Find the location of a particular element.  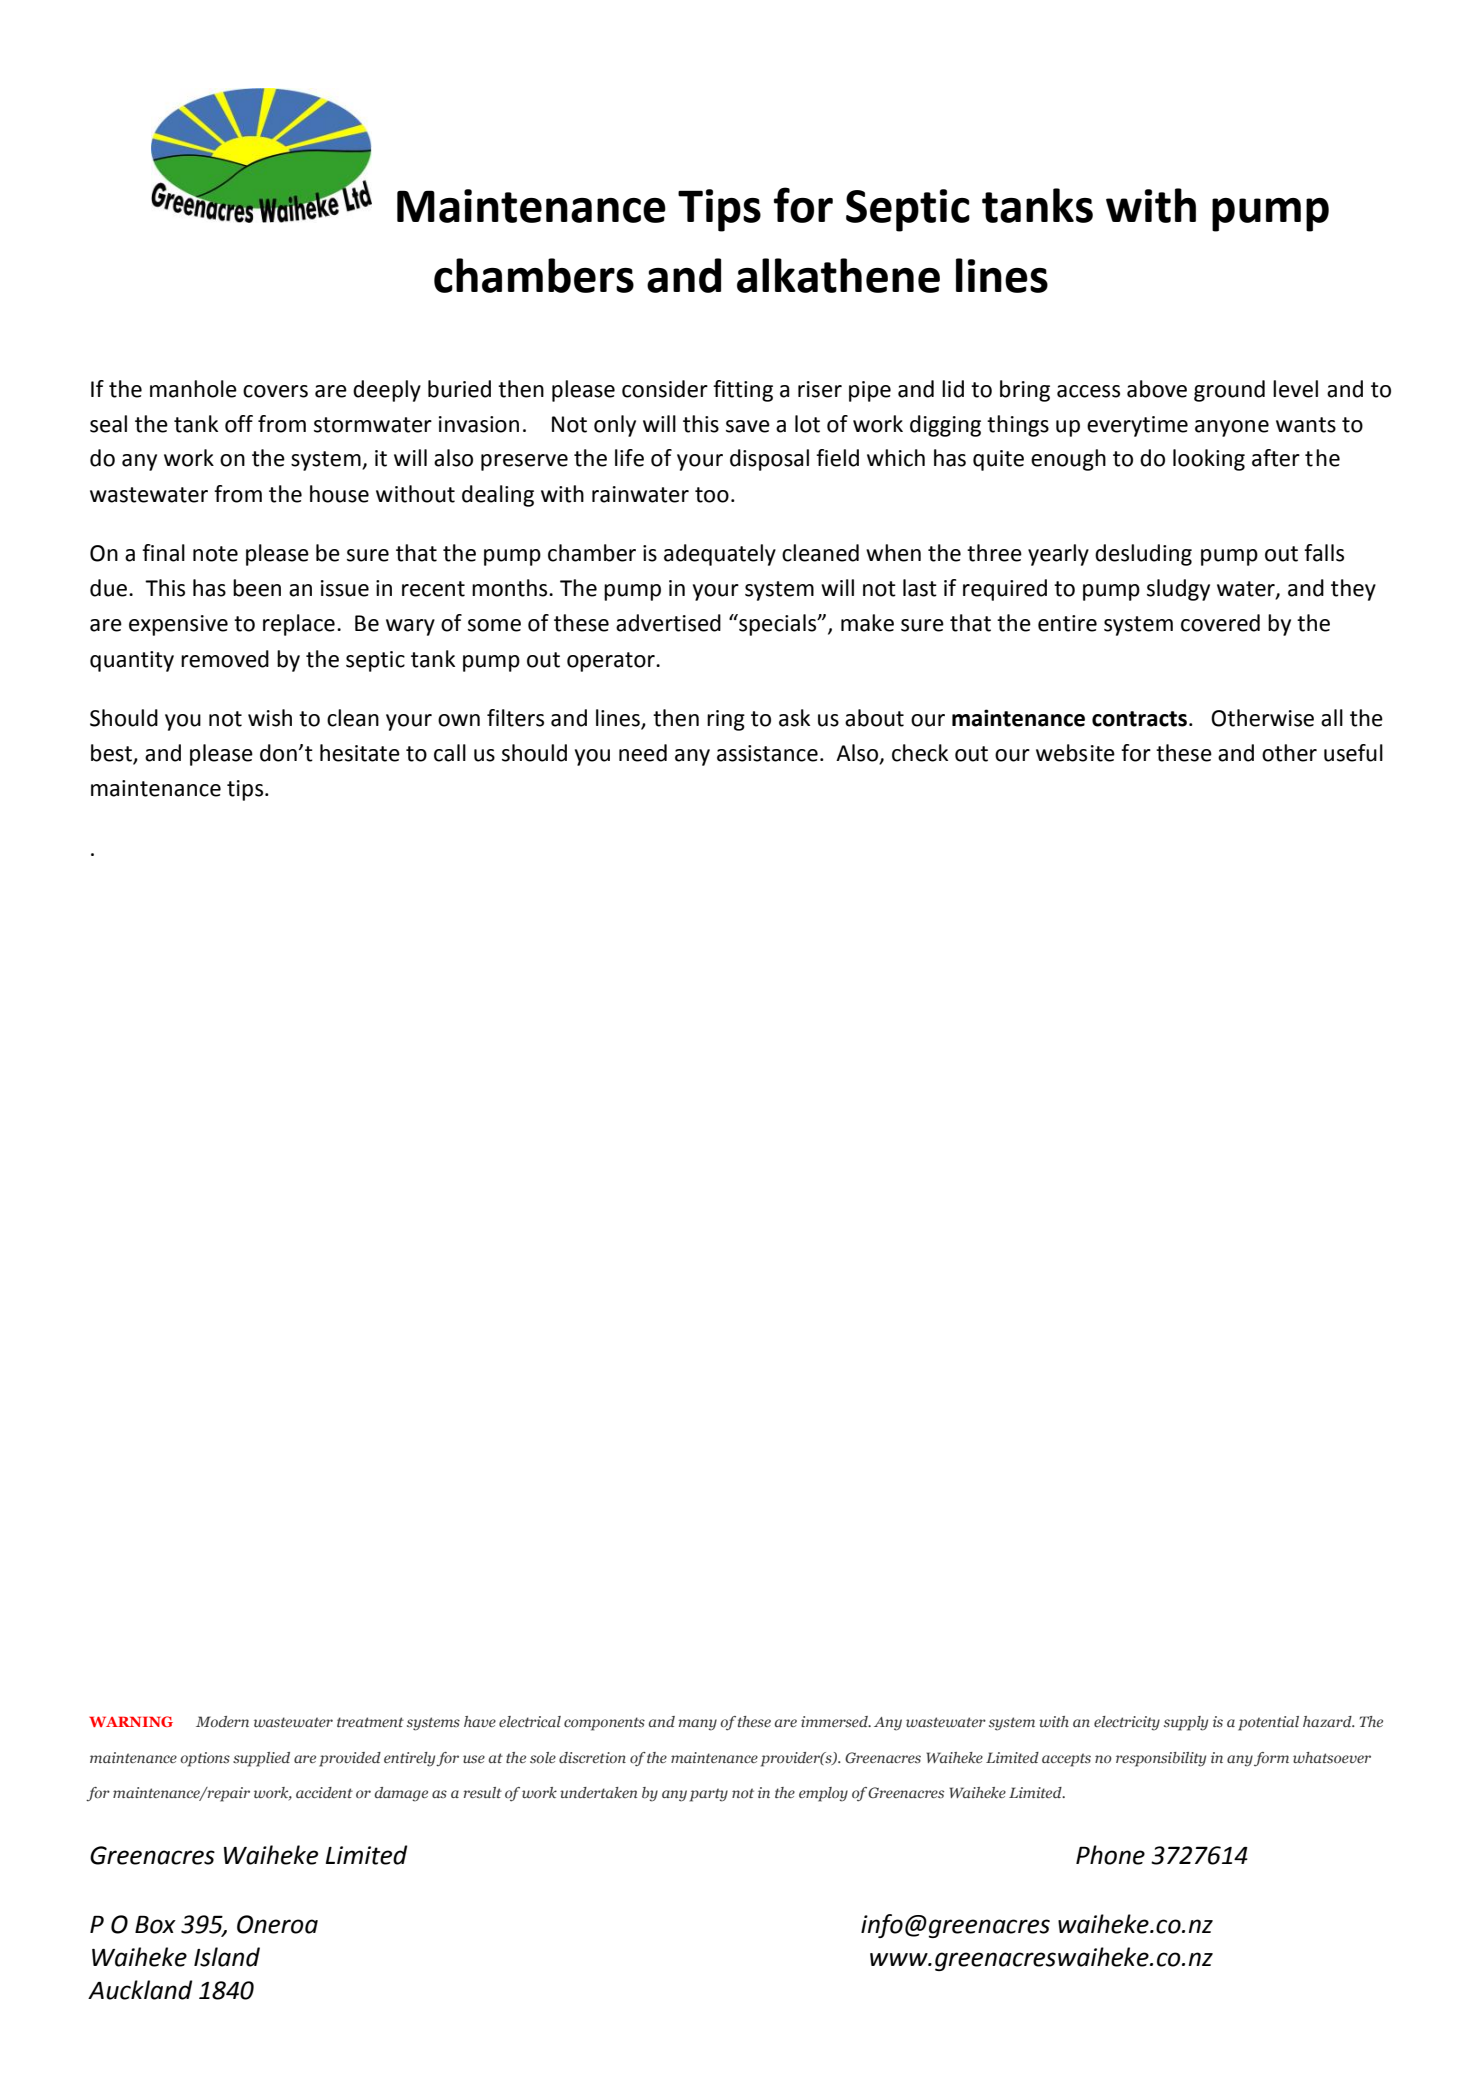

useful is located at coordinates (1353, 753).
